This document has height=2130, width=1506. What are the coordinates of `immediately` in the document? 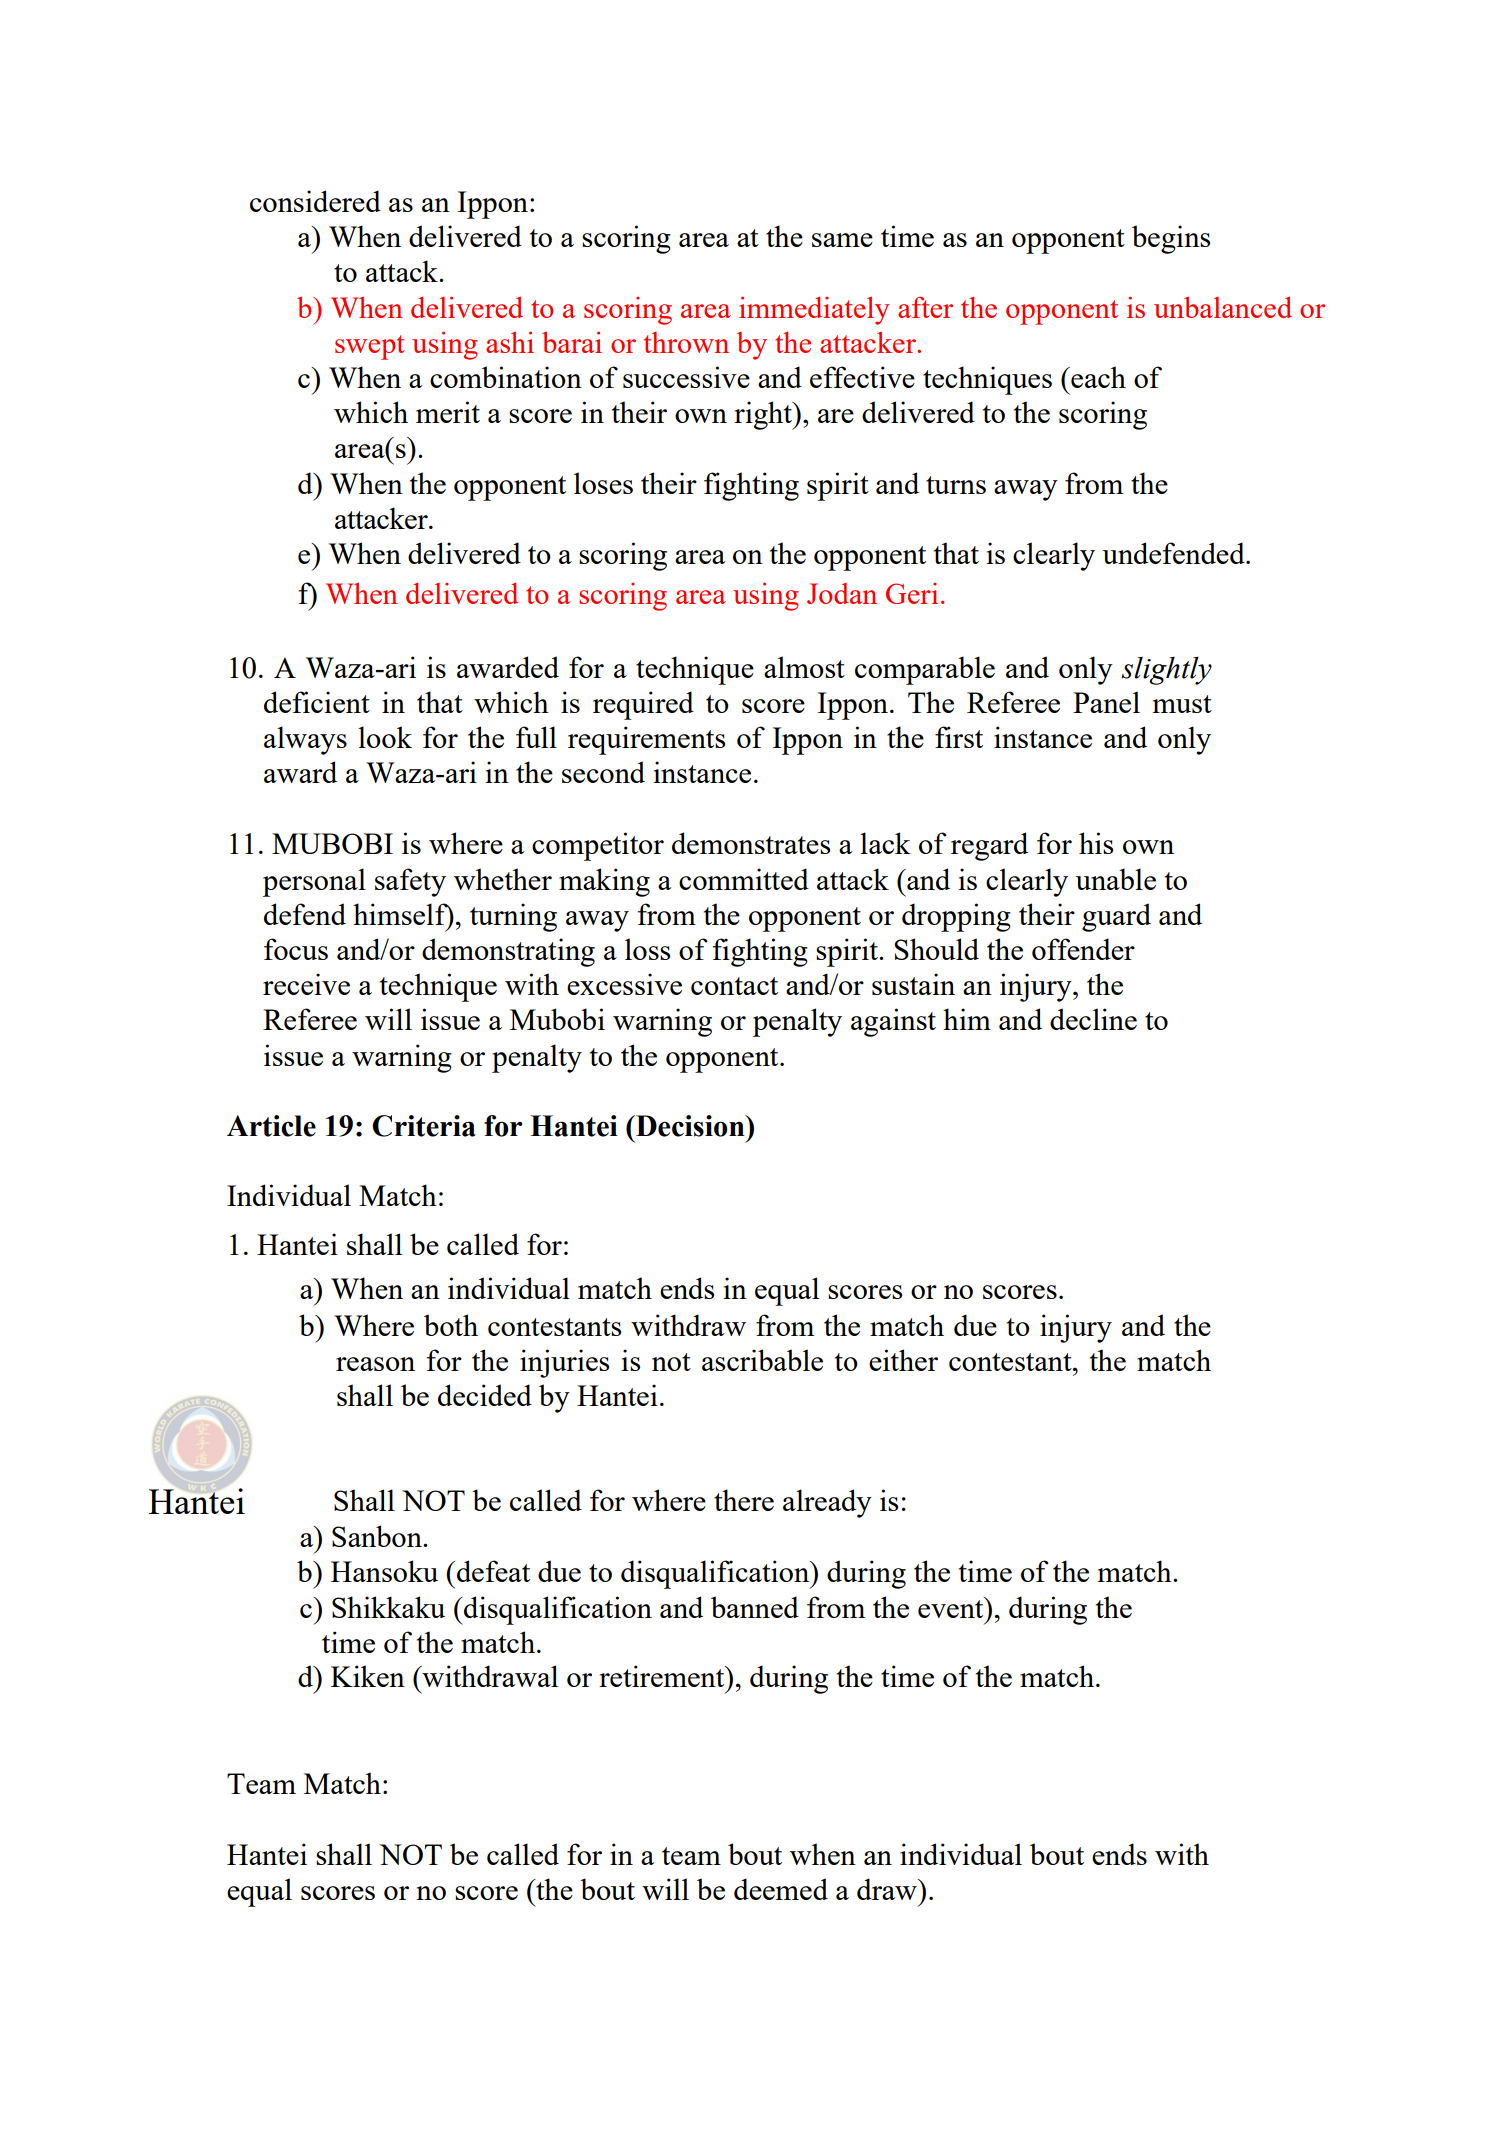 It's located at (814, 310).
